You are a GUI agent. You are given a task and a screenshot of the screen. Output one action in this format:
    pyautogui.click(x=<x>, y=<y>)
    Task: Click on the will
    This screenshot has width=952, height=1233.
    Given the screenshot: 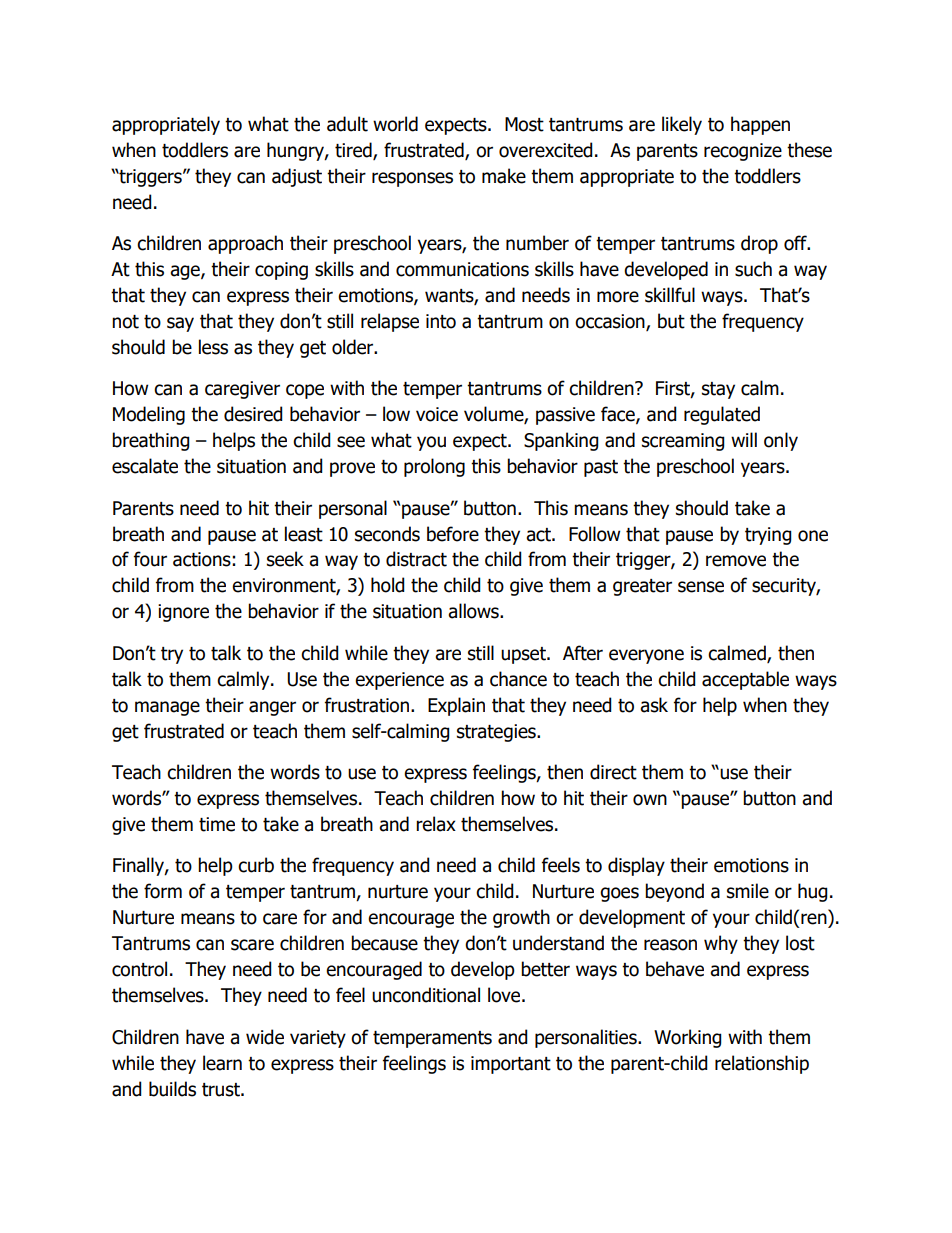 What is the action you would take?
    pyautogui.click(x=744, y=439)
